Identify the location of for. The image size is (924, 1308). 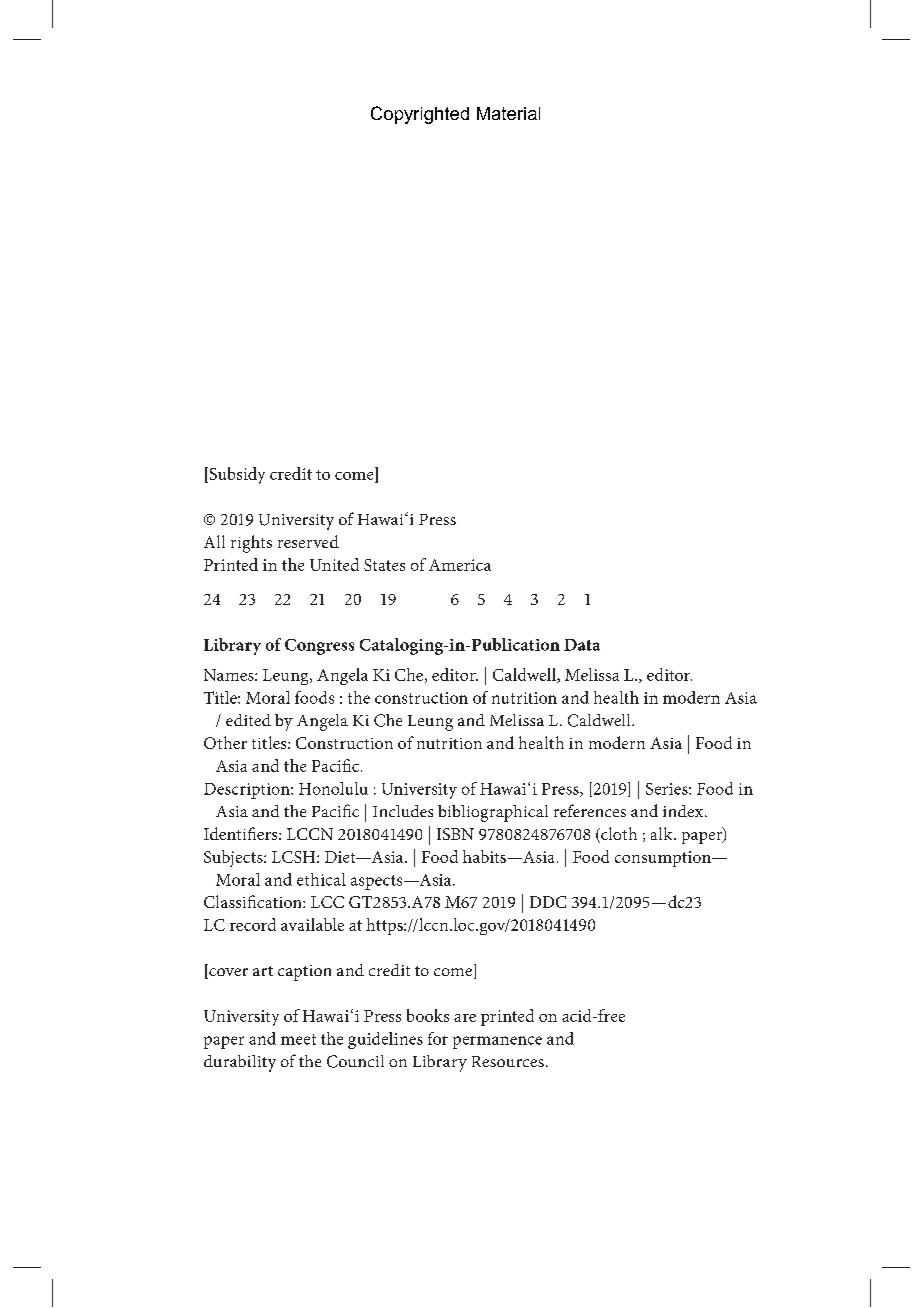
(438, 1038).
